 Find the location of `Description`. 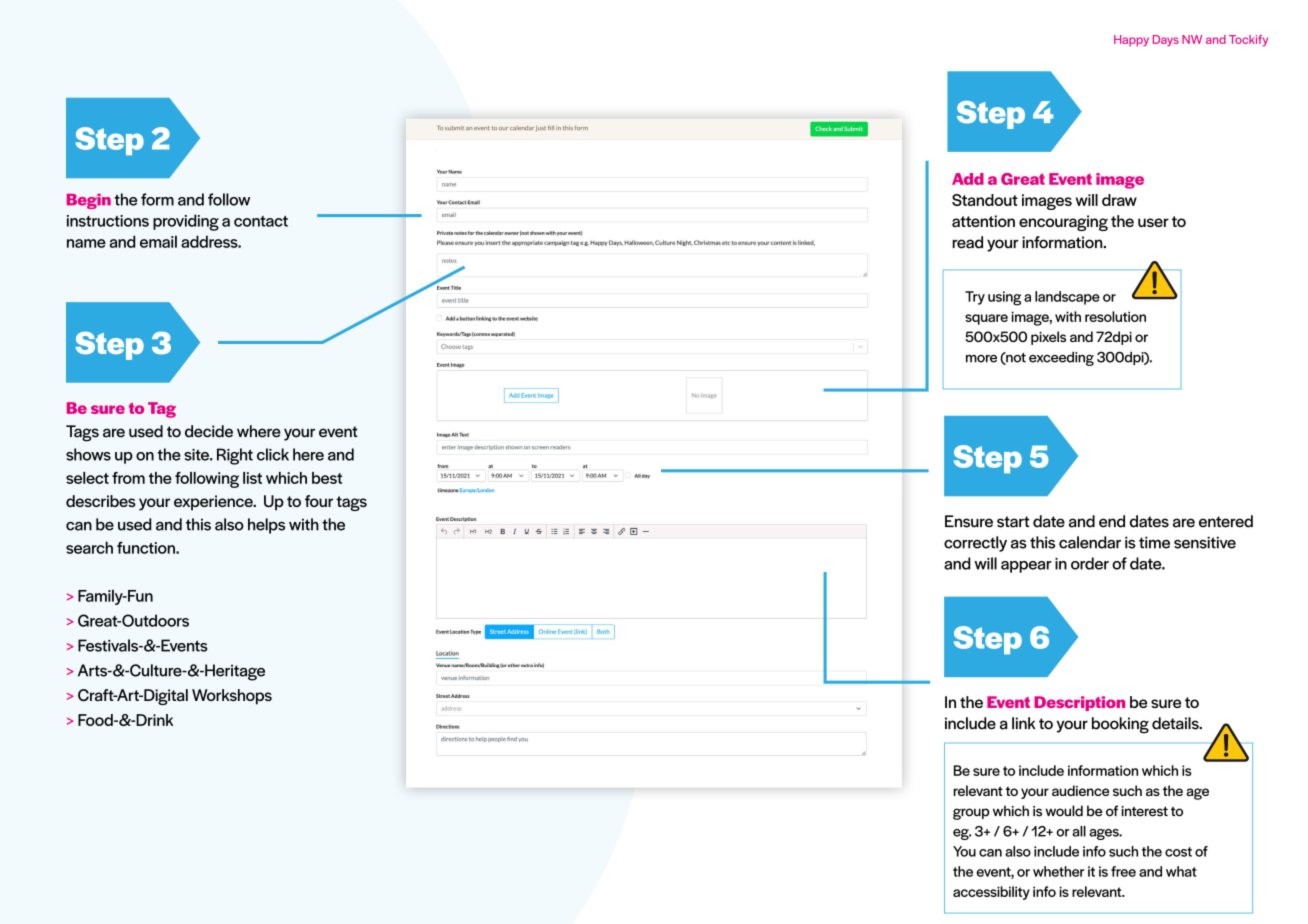

Description is located at coordinates (1079, 703).
